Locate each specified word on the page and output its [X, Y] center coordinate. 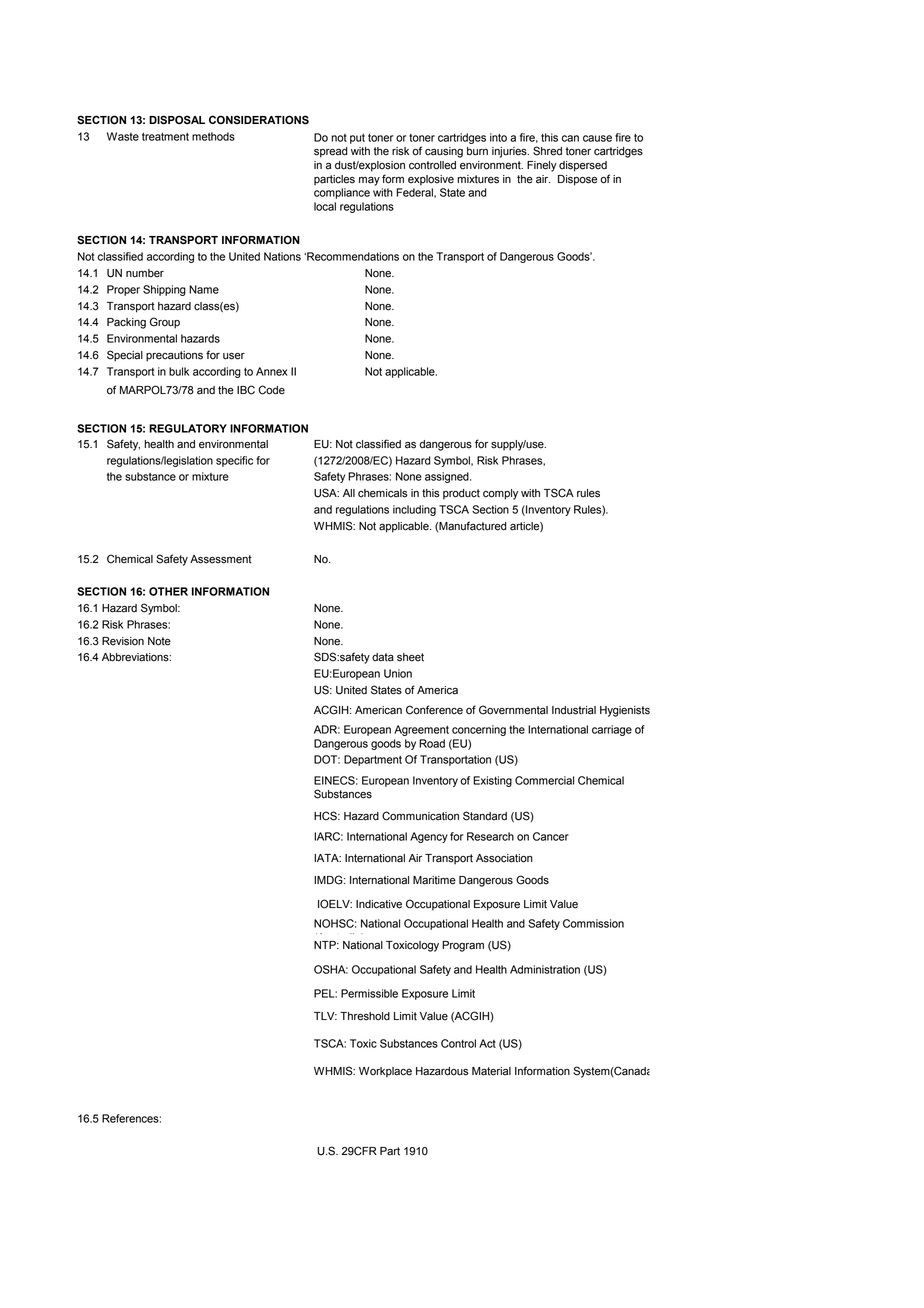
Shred [547, 151]
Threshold [365, 1016]
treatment [165, 136]
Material [491, 1071]
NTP [326, 945]
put [357, 138]
